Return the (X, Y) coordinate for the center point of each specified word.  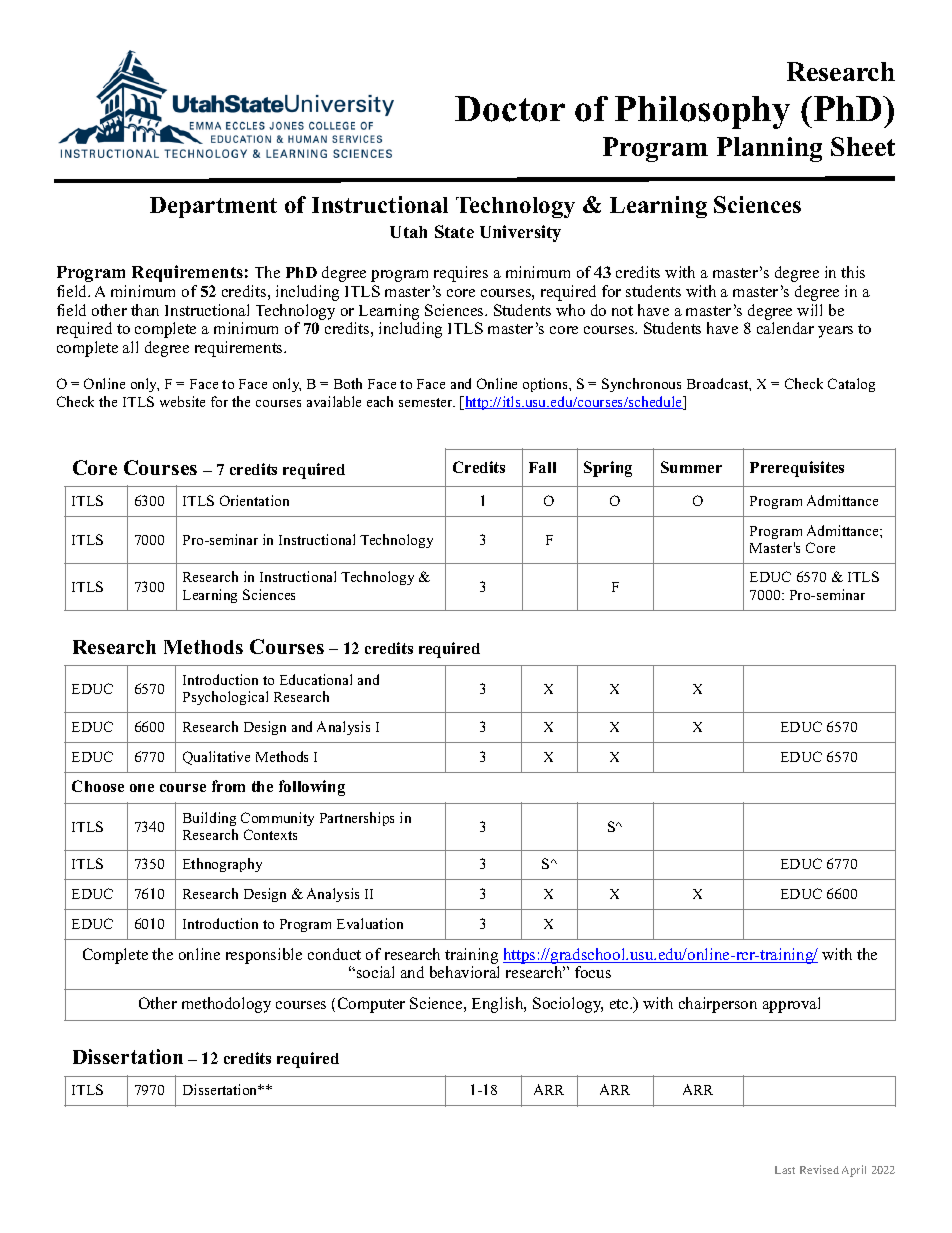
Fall (542, 467)
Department (213, 207)
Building (209, 819)
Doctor (510, 109)
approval (791, 1005)
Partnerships (357, 819)
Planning (769, 149)
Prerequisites (797, 469)
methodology (226, 1005)
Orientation (254, 500)
